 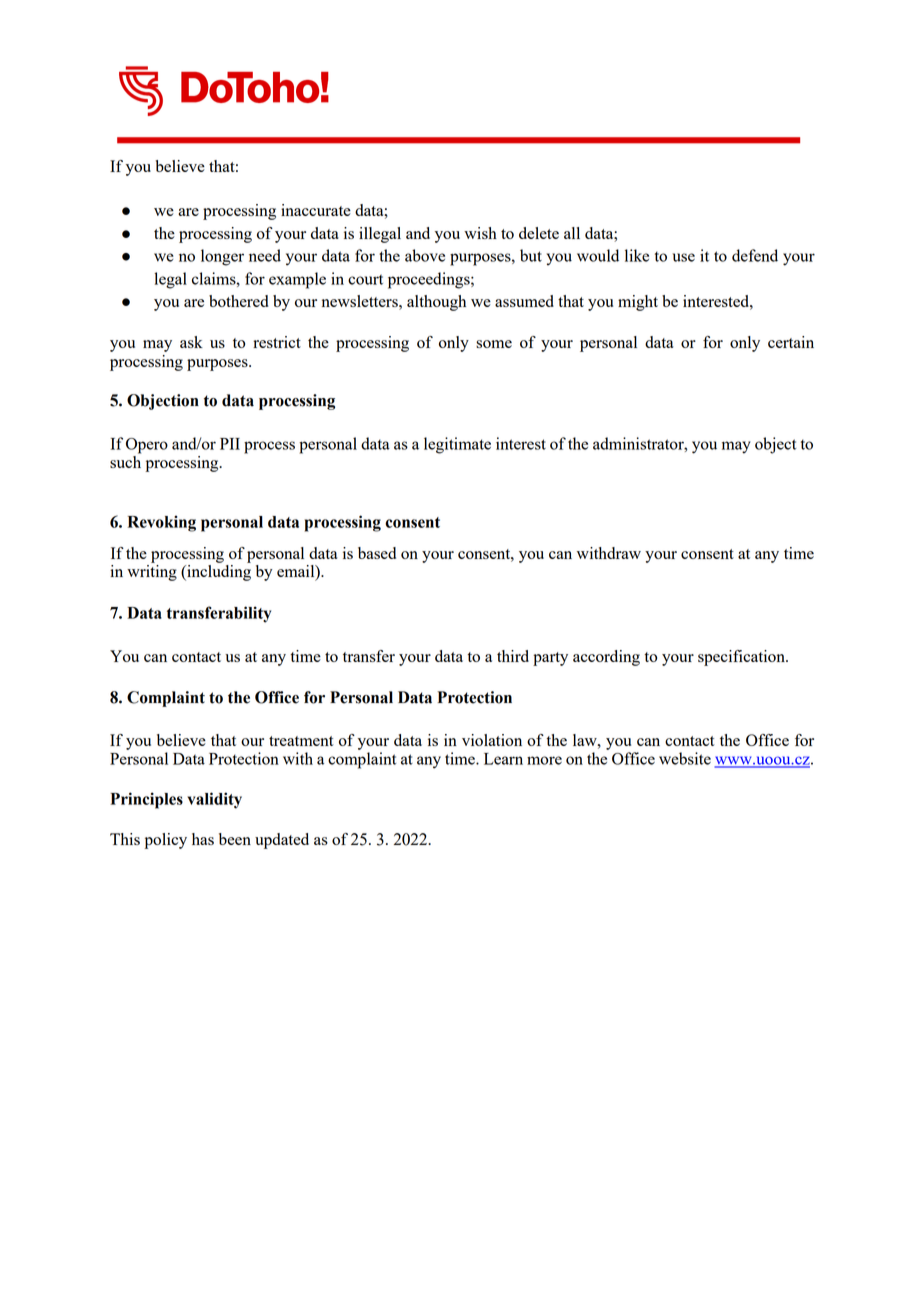 I want to click on use, so click(x=684, y=257).
